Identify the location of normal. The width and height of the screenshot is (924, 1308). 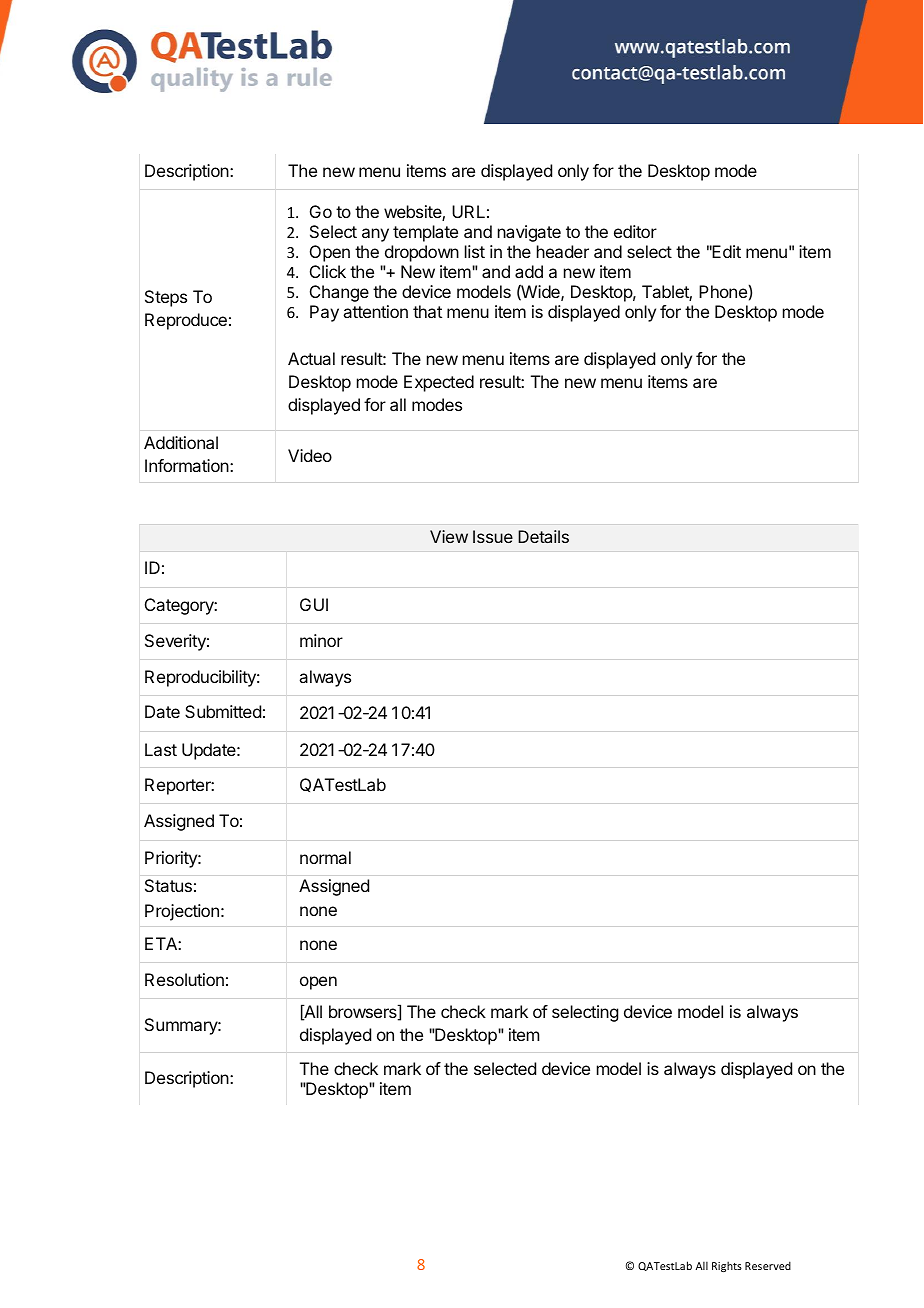
(325, 857).
